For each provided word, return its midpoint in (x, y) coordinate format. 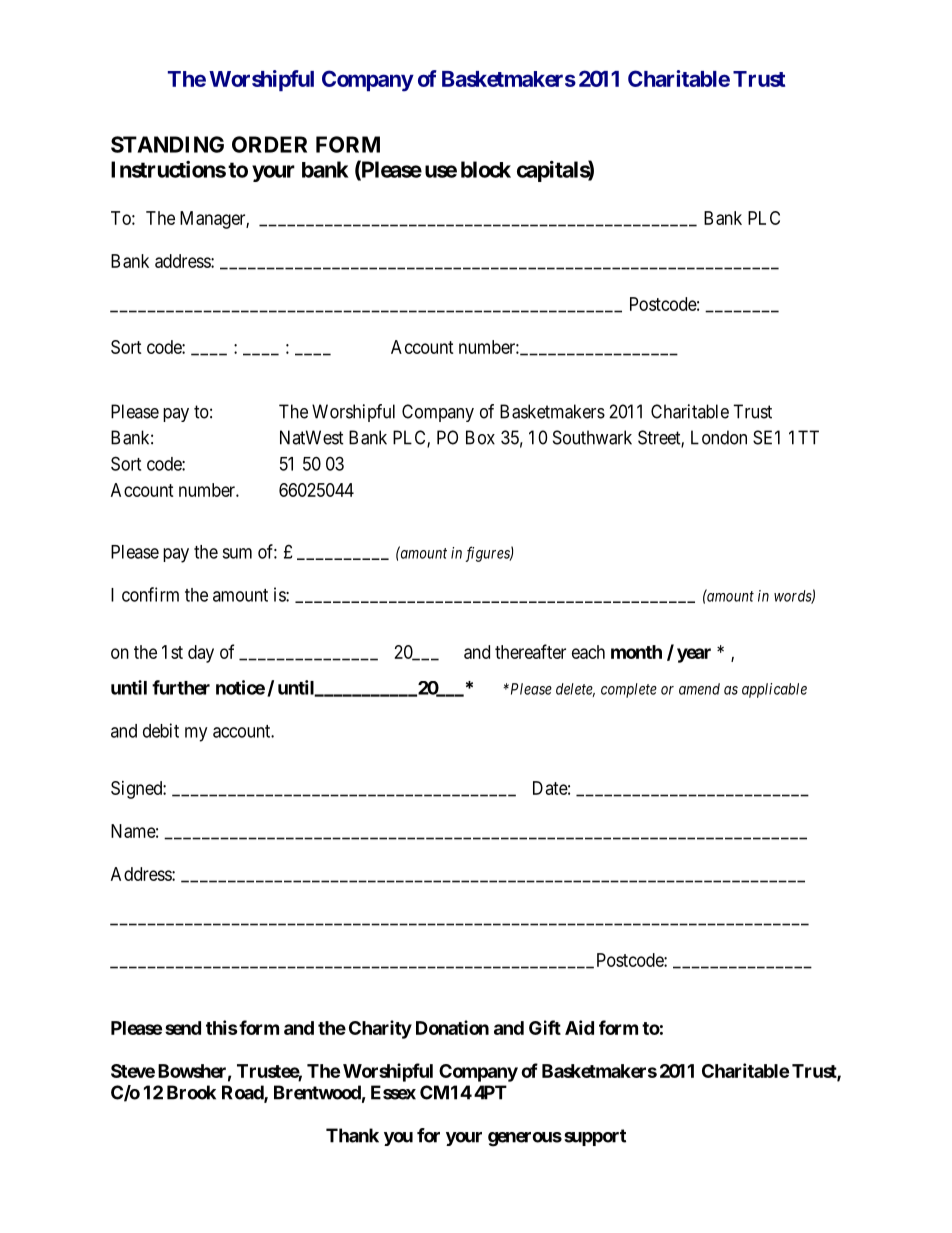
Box (480, 437)
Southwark (592, 437)
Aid (579, 1027)
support (595, 1137)
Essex (393, 1092)
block (486, 169)
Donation (452, 1027)
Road (243, 1093)
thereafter (530, 651)
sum (237, 553)
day (201, 654)
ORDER (269, 144)
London (719, 437)
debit (161, 730)
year (694, 655)
